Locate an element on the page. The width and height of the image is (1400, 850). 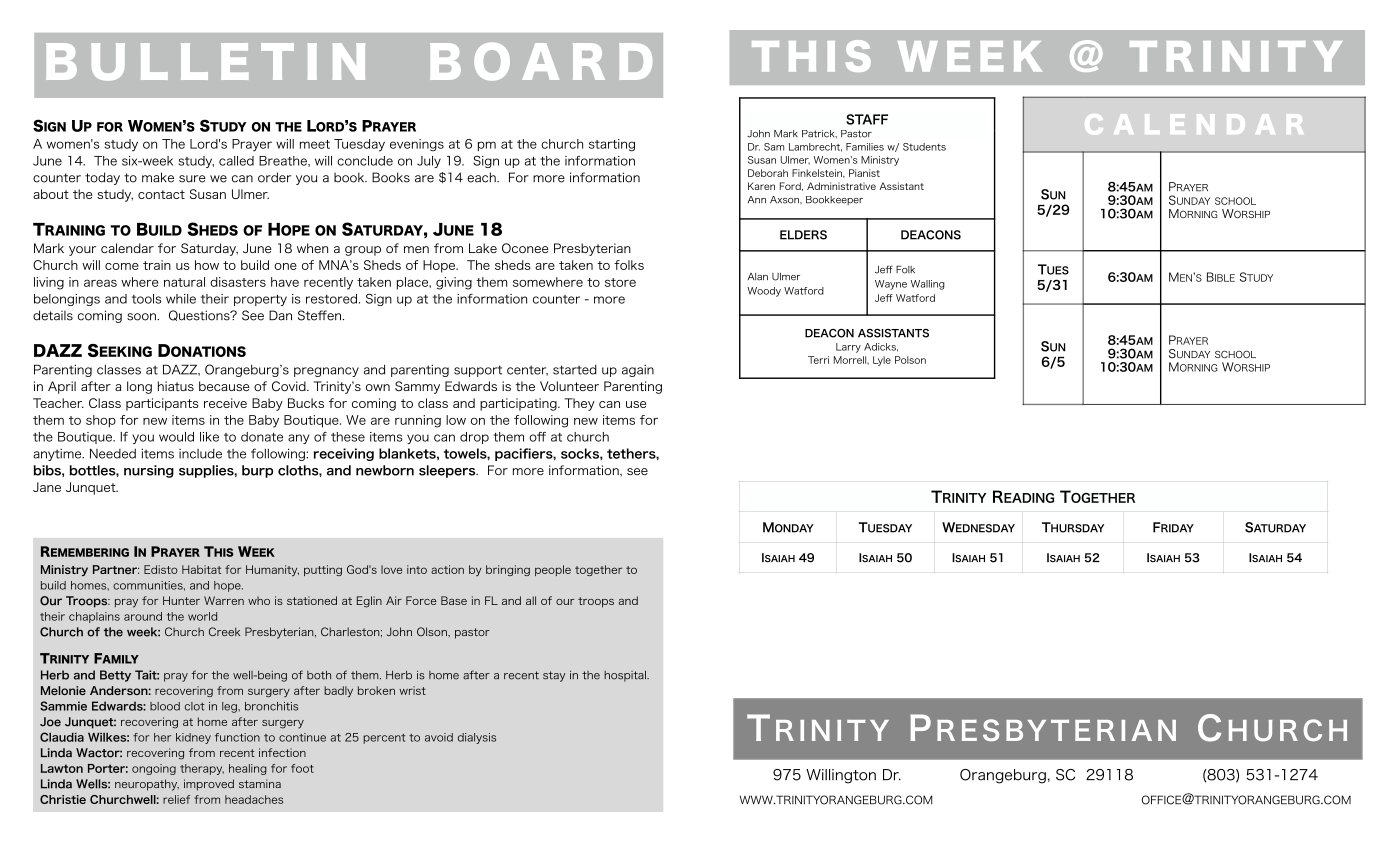
hospital is located at coordinates (626, 676).
